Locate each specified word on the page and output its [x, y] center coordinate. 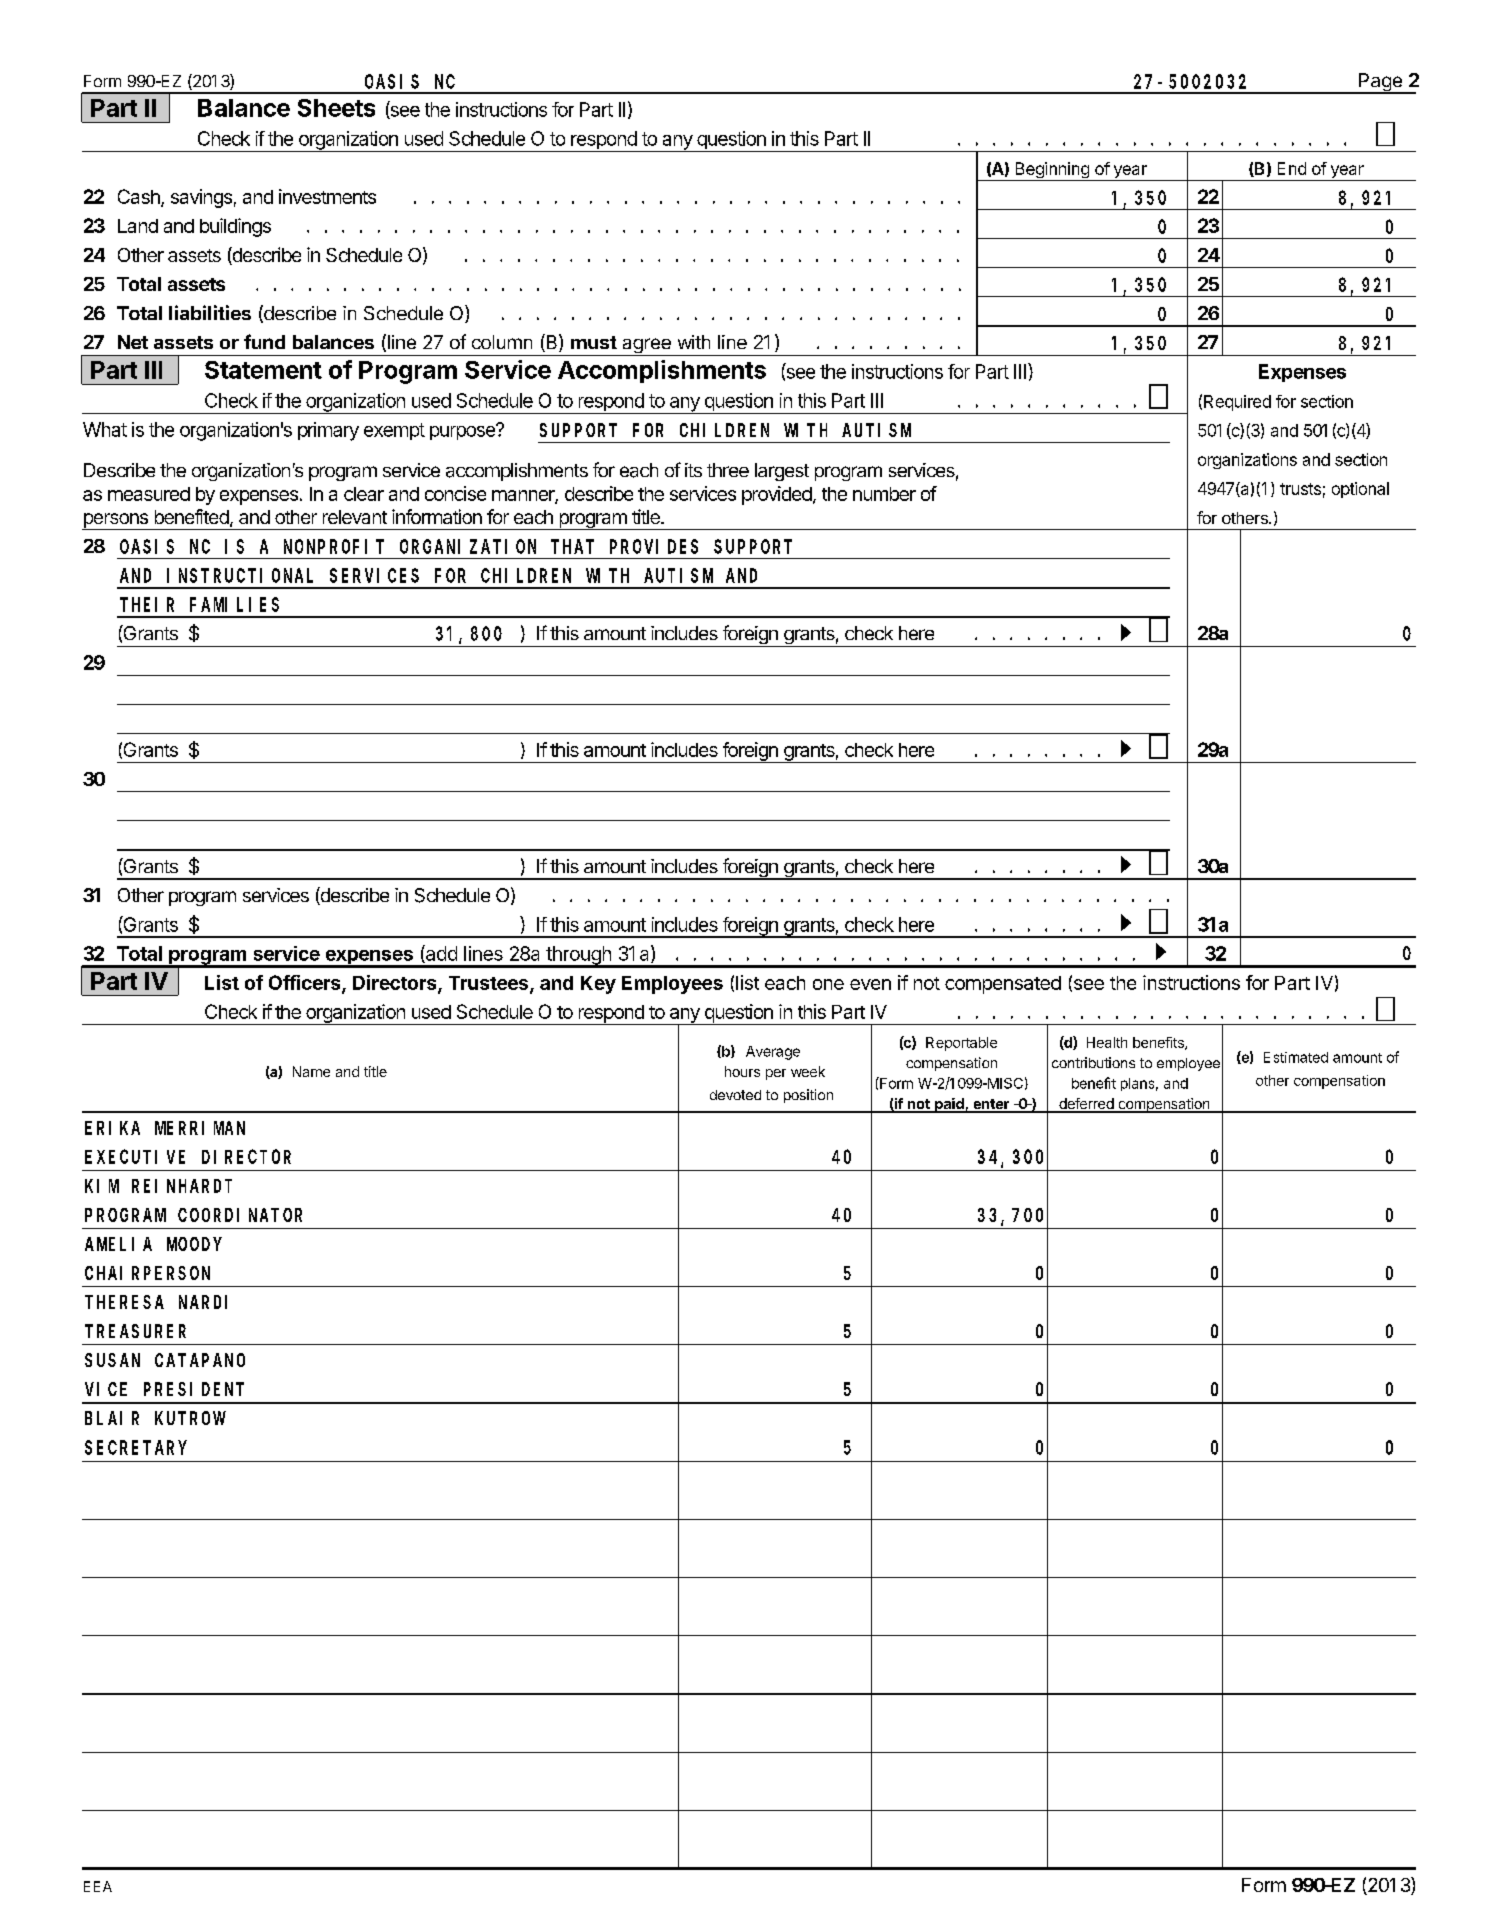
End [1292, 168]
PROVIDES [654, 547]
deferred [1086, 1105]
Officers [306, 983]
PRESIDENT [194, 1389]
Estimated [1296, 1057]
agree [646, 347]
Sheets [336, 108]
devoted [735, 1095]
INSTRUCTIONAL [240, 576]
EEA [98, 1886]
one [828, 984]
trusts [1300, 489]
